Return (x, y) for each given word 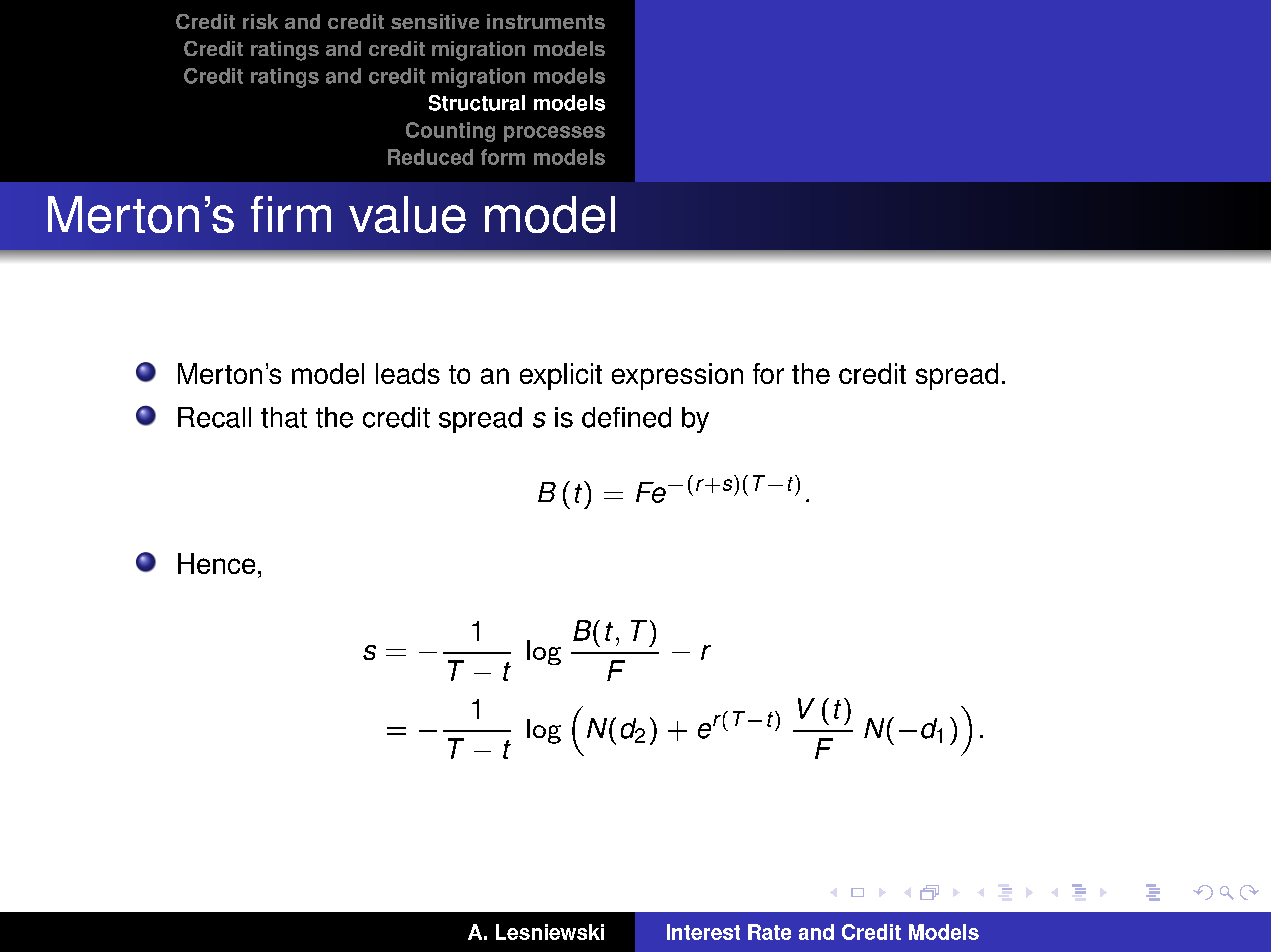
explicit (561, 376)
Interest (703, 932)
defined (626, 417)
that (284, 417)
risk (260, 21)
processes (554, 134)
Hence (216, 563)
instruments (546, 21)
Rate (769, 932)
